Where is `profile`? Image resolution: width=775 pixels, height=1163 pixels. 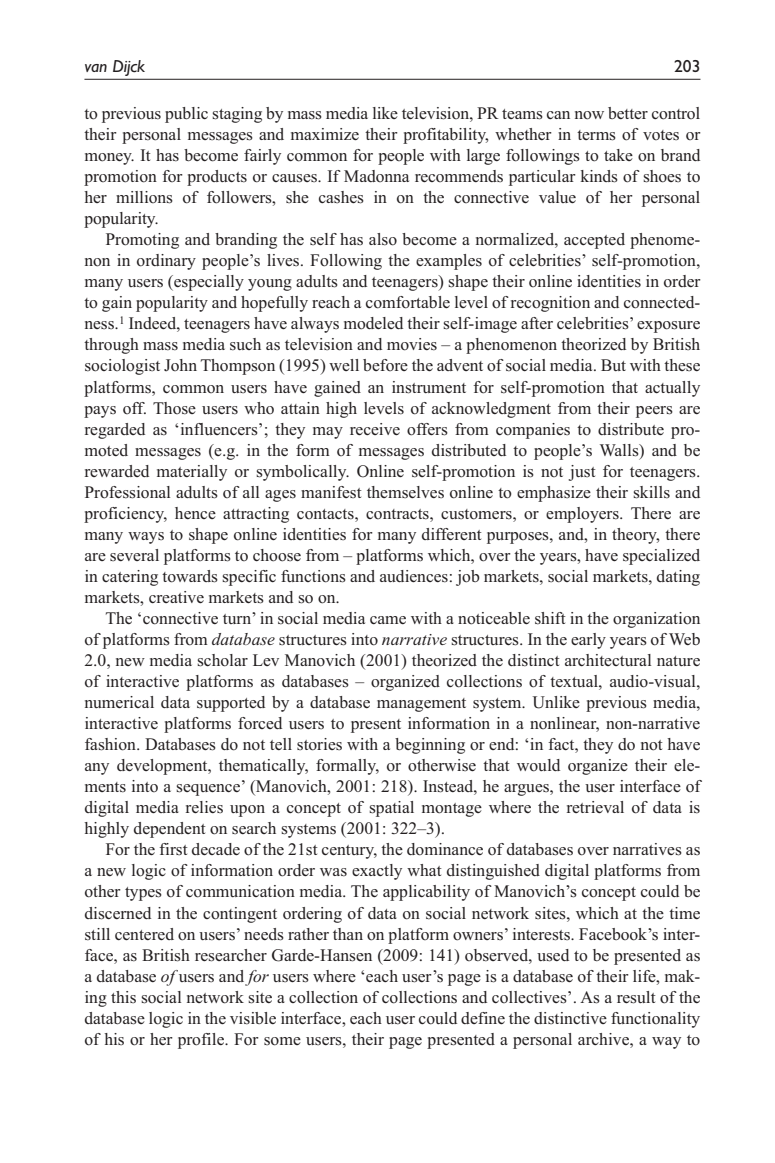 profile is located at coordinates (202, 1041).
